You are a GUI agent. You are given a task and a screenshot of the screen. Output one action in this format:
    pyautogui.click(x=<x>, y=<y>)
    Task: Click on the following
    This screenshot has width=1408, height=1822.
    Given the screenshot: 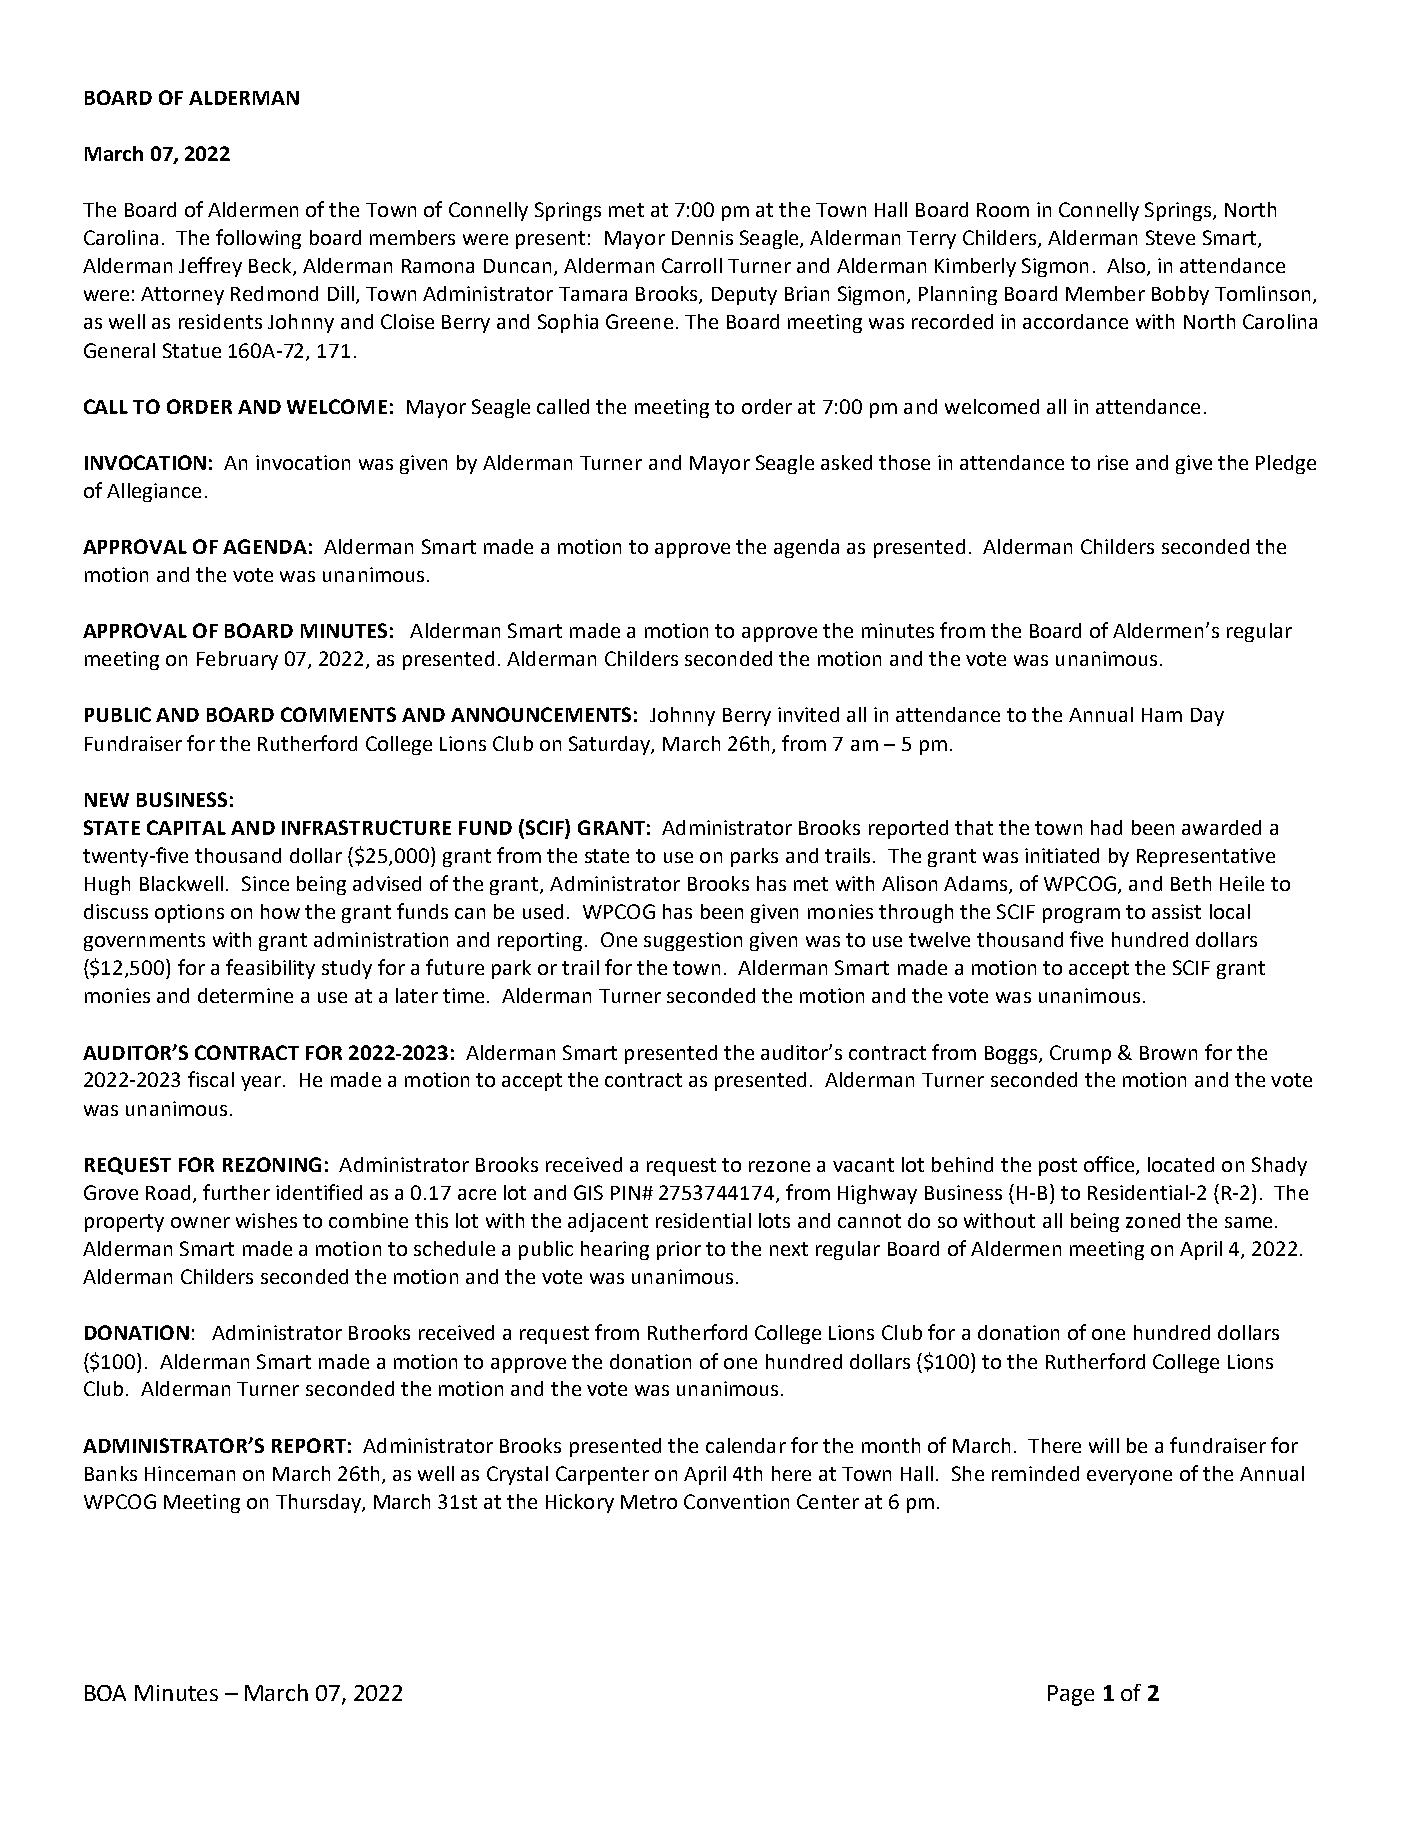 What is the action you would take?
    pyautogui.click(x=258, y=239)
